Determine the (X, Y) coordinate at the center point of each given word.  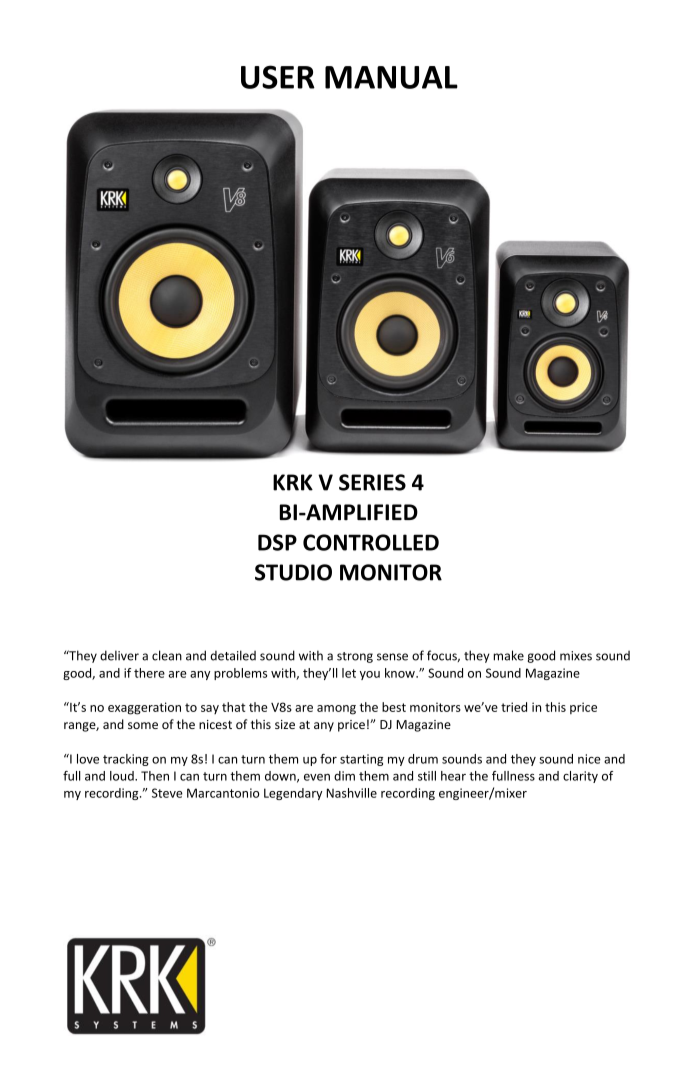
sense (392, 657)
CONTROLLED (371, 542)
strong (355, 657)
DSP (277, 542)
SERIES (372, 482)
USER (278, 77)
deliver (119, 655)
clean (167, 655)
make (508, 655)
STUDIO (293, 572)
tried (514, 707)
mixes (576, 656)
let (349, 673)
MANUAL (391, 77)
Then (155, 776)
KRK (293, 482)
